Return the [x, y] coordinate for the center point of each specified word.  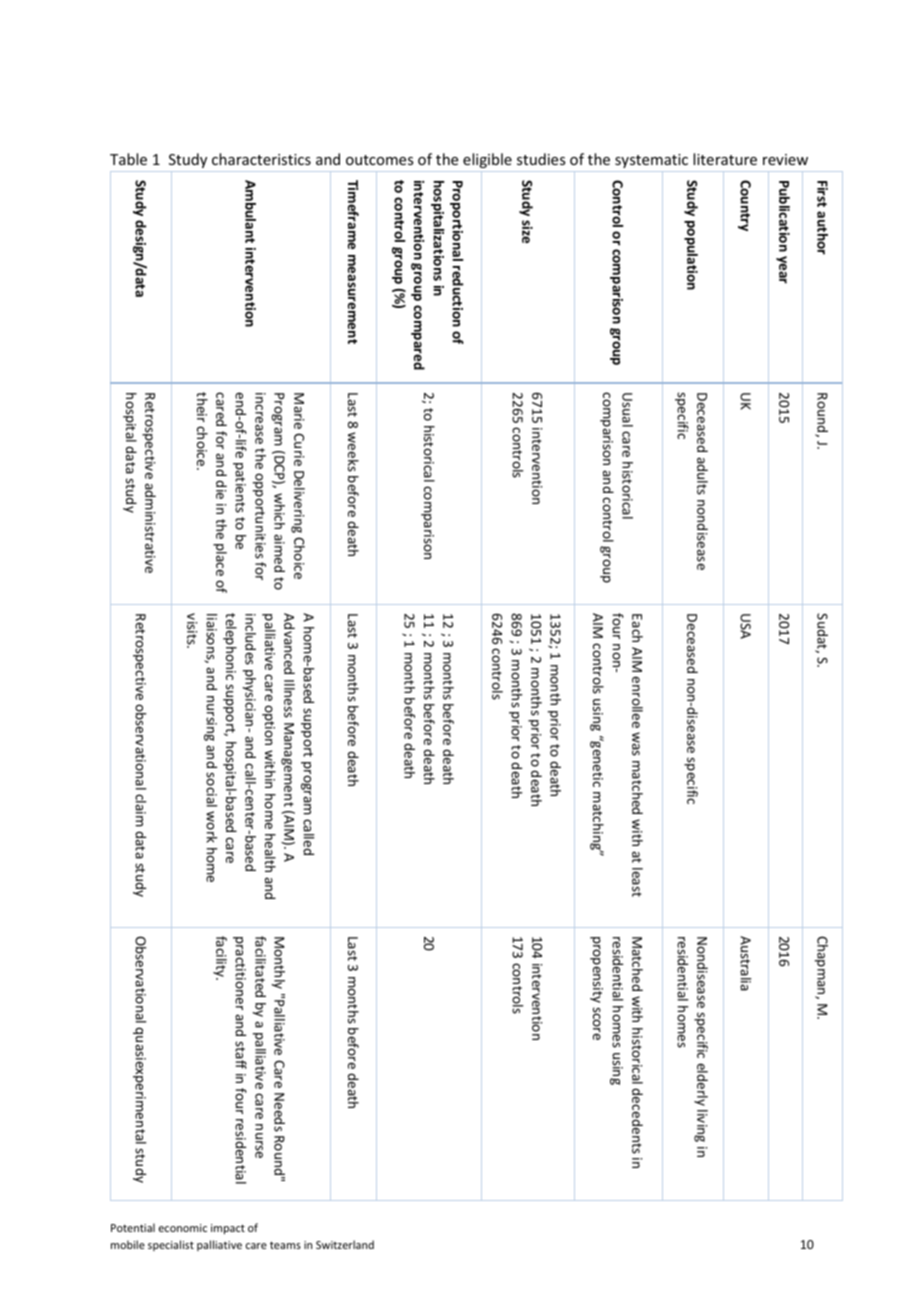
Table [128, 159]
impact [228, 1229]
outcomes [379, 160]
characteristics [261, 159]
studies [541, 159]
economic [183, 1228]
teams [285, 1245]
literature [725, 159]
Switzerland [345, 1244]
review [785, 159]
